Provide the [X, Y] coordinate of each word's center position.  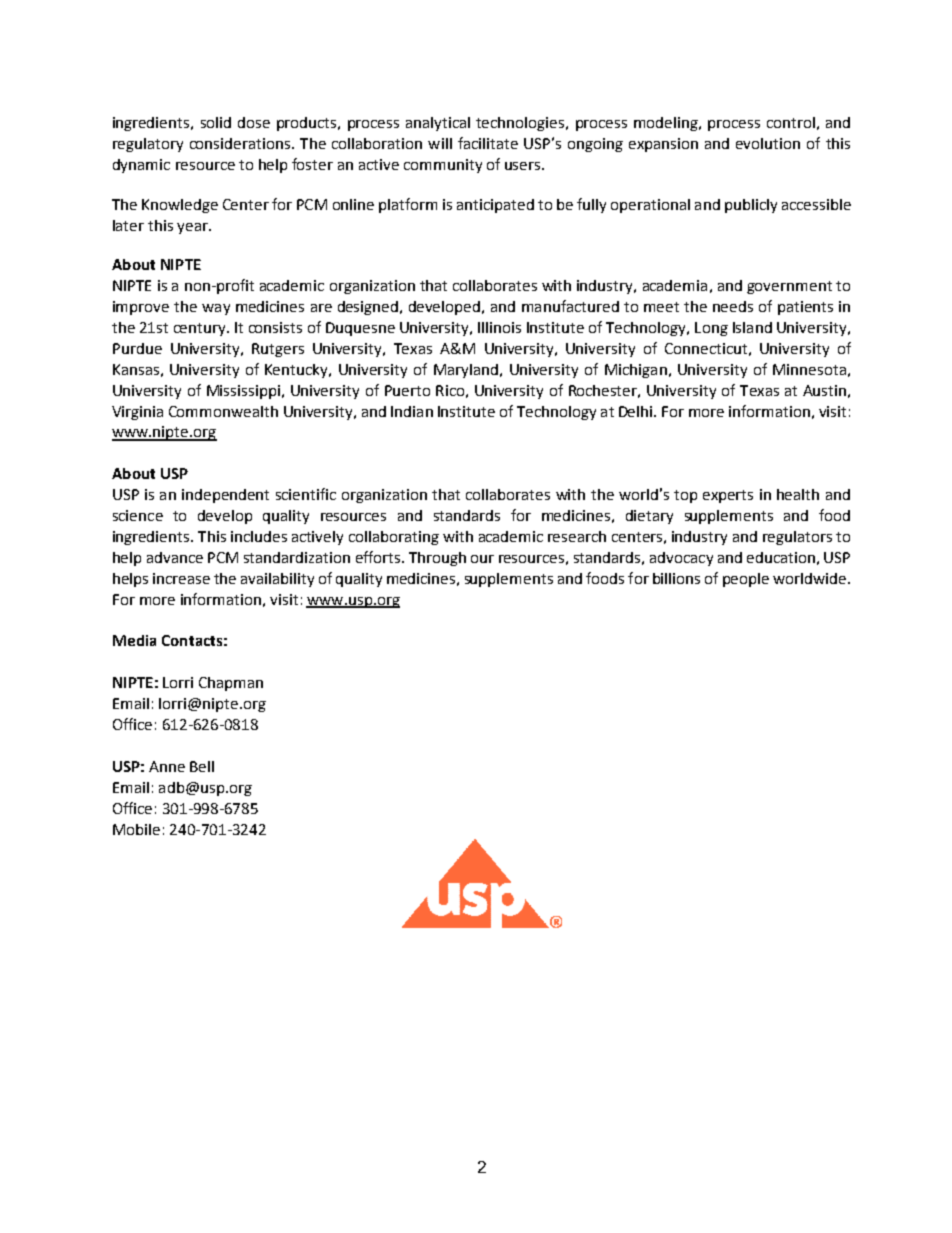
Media [134, 640]
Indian [412, 411]
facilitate [488, 143]
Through [437, 559]
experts [728, 496]
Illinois [499, 327]
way [216, 309]
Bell [202, 766]
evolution [768, 143]
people [746, 580]
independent [225, 496]
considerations [241, 143]
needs [733, 306]
